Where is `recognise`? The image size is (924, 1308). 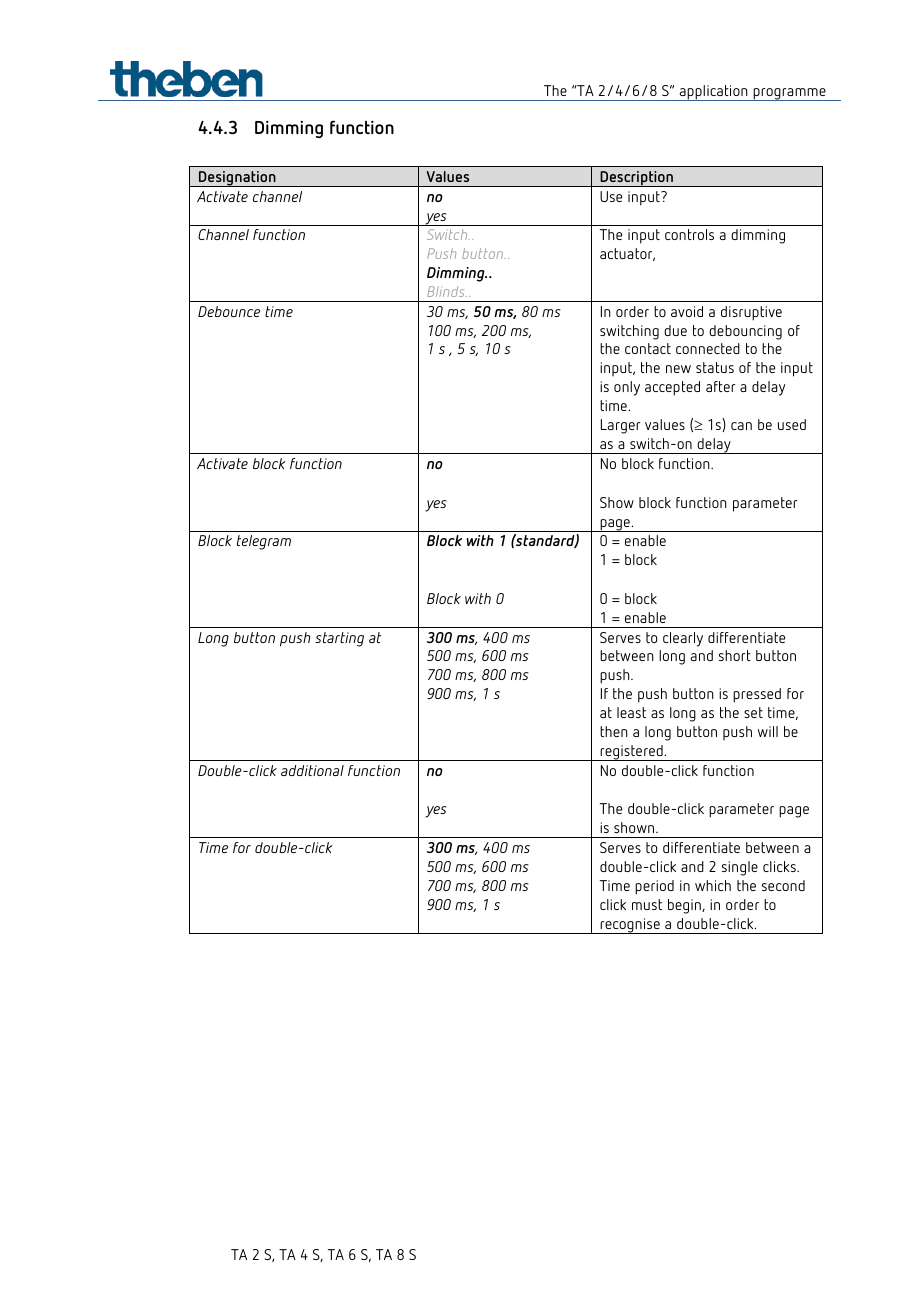
recognise is located at coordinates (630, 926).
